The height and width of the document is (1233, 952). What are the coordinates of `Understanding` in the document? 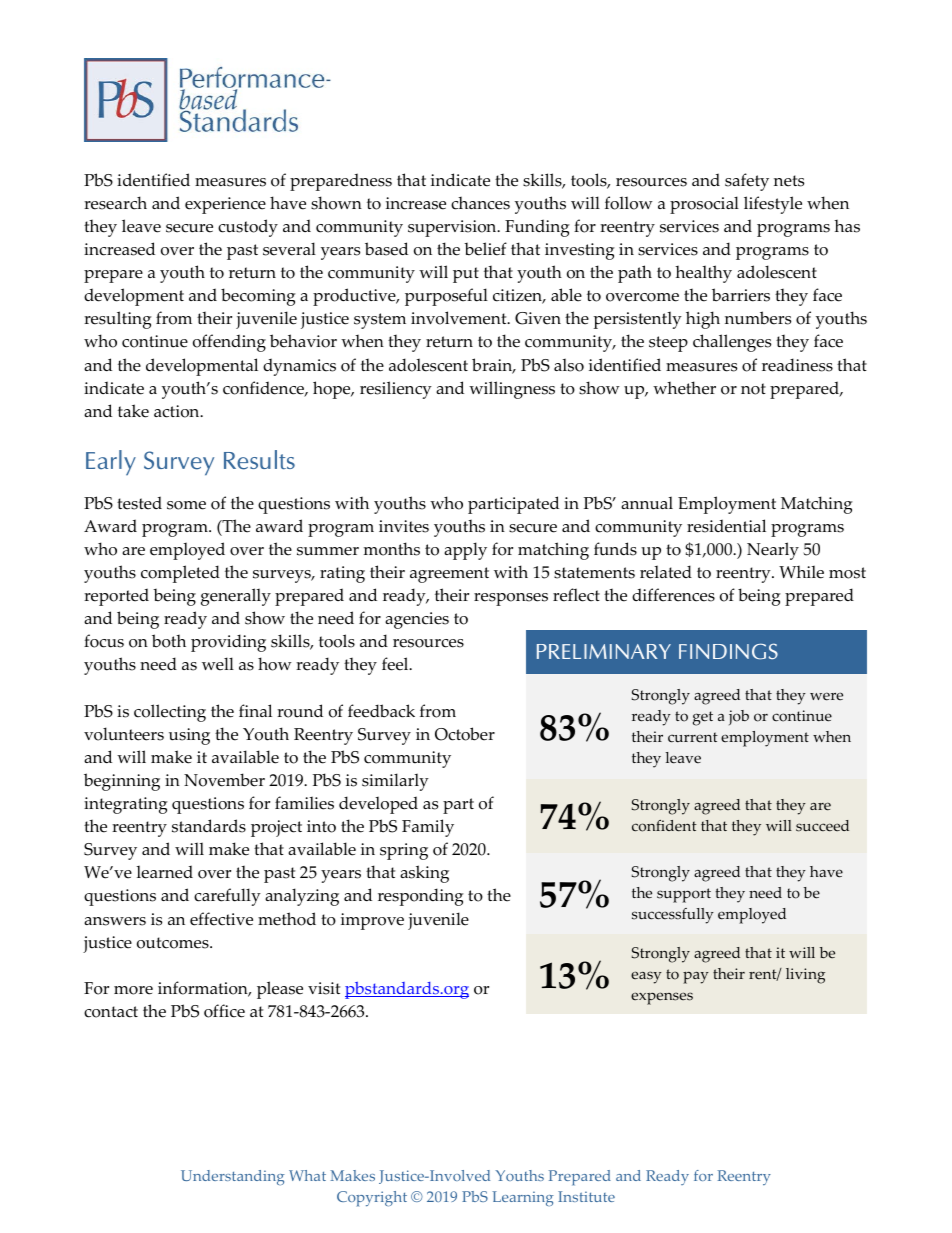 It's located at (233, 1177).
